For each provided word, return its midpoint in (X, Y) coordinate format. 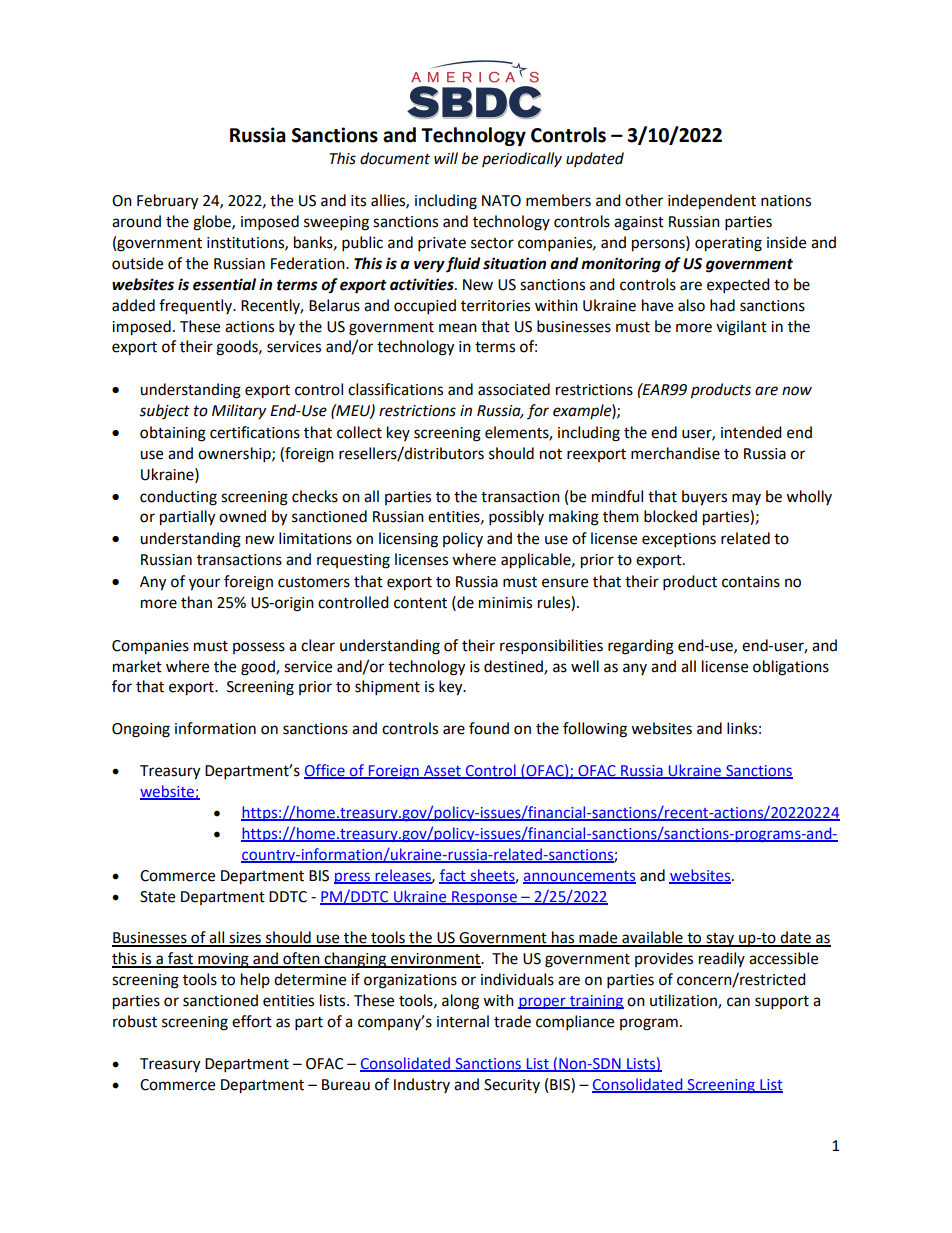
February (167, 202)
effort (252, 1021)
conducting (178, 498)
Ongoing (141, 730)
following (595, 730)
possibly (516, 518)
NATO (501, 201)
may (746, 499)
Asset (442, 772)
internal (463, 1021)
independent (712, 202)
